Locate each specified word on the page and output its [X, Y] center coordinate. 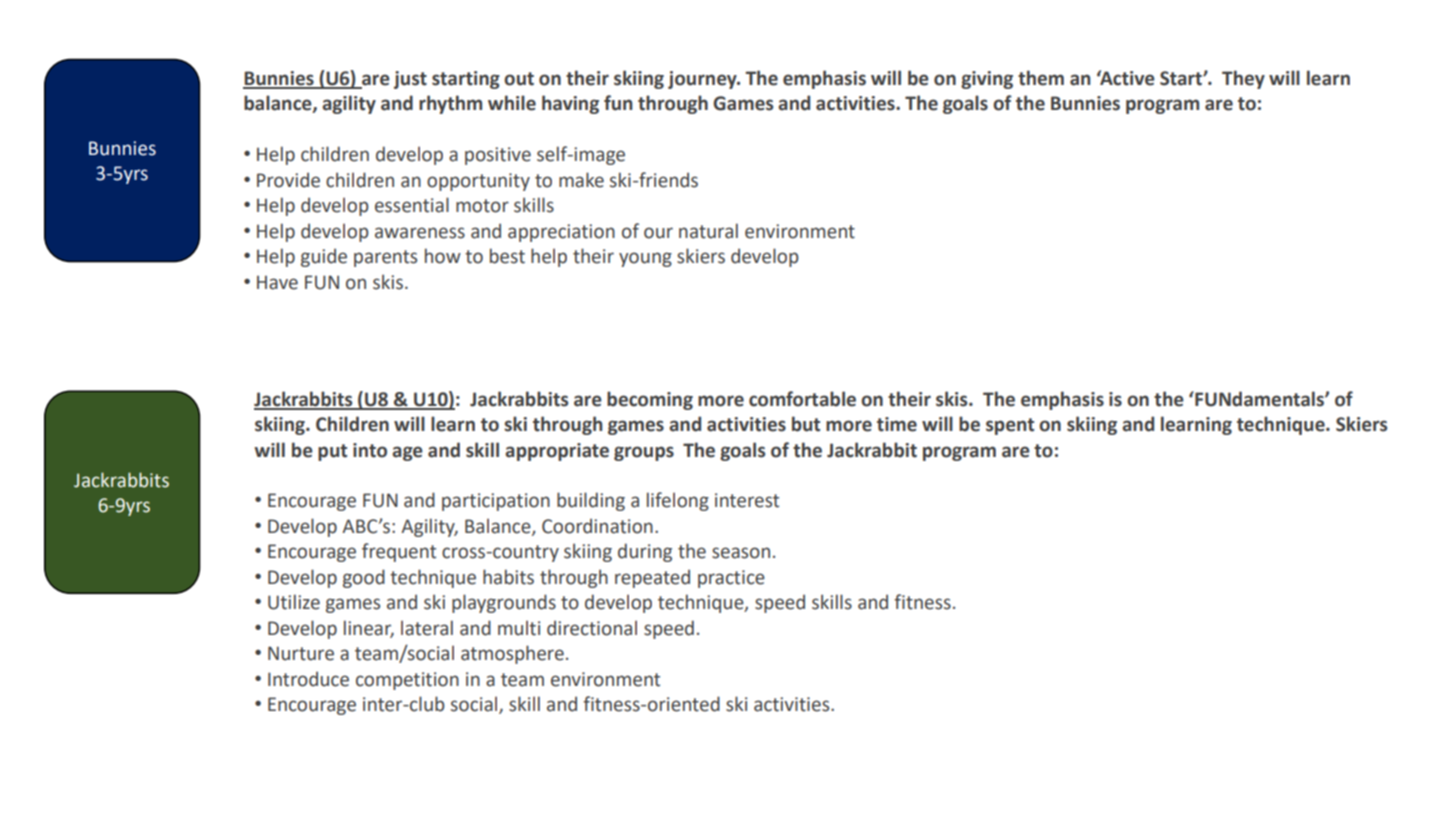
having [570, 104]
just [410, 80]
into [370, 450]
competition [407, 681]
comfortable [802, 399]
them [1041, 78]
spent [1010, 426]
